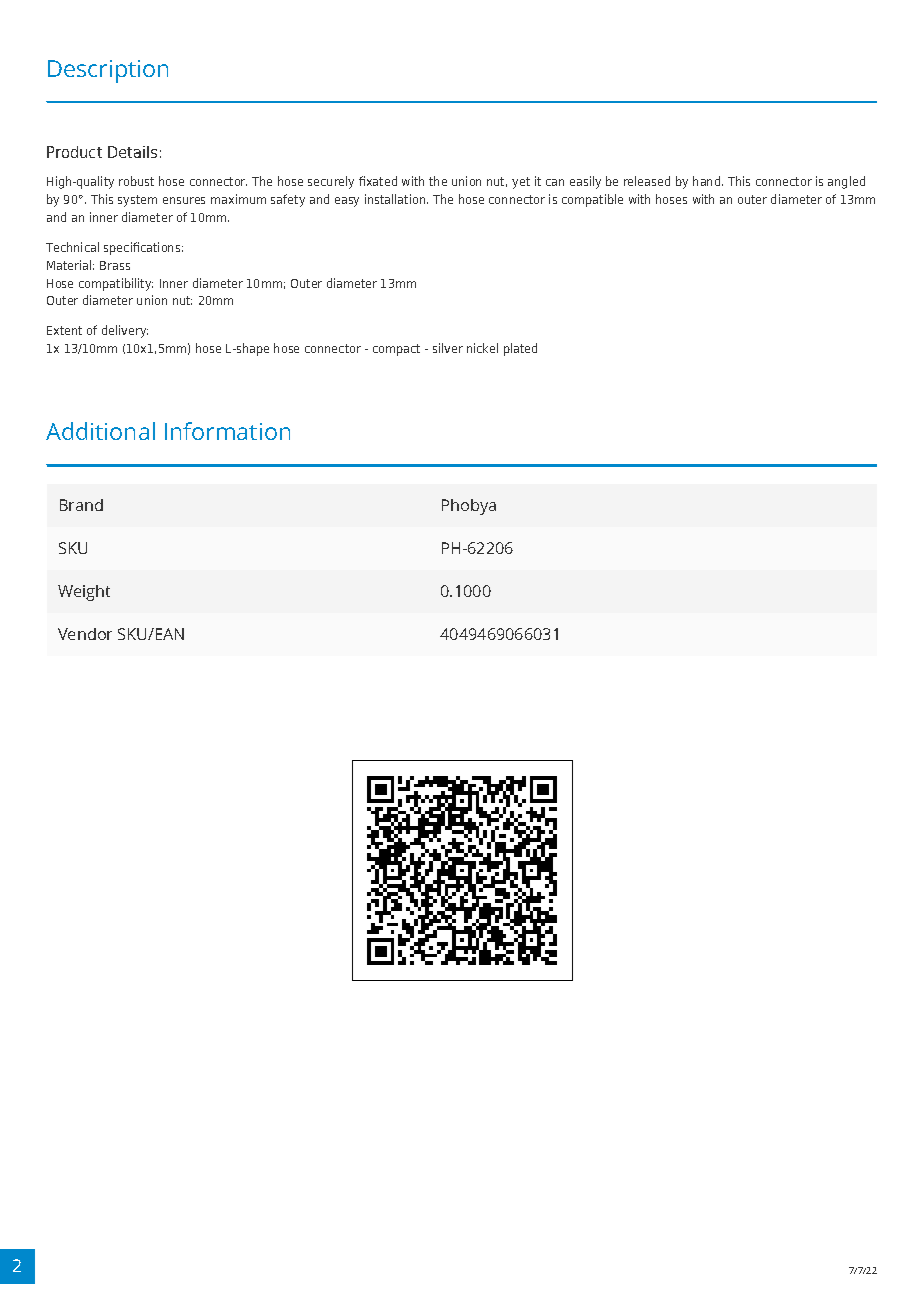  What do you see at coordinates (708, 181) in the page?
I see `hand` at bounding box center [708, 181].
